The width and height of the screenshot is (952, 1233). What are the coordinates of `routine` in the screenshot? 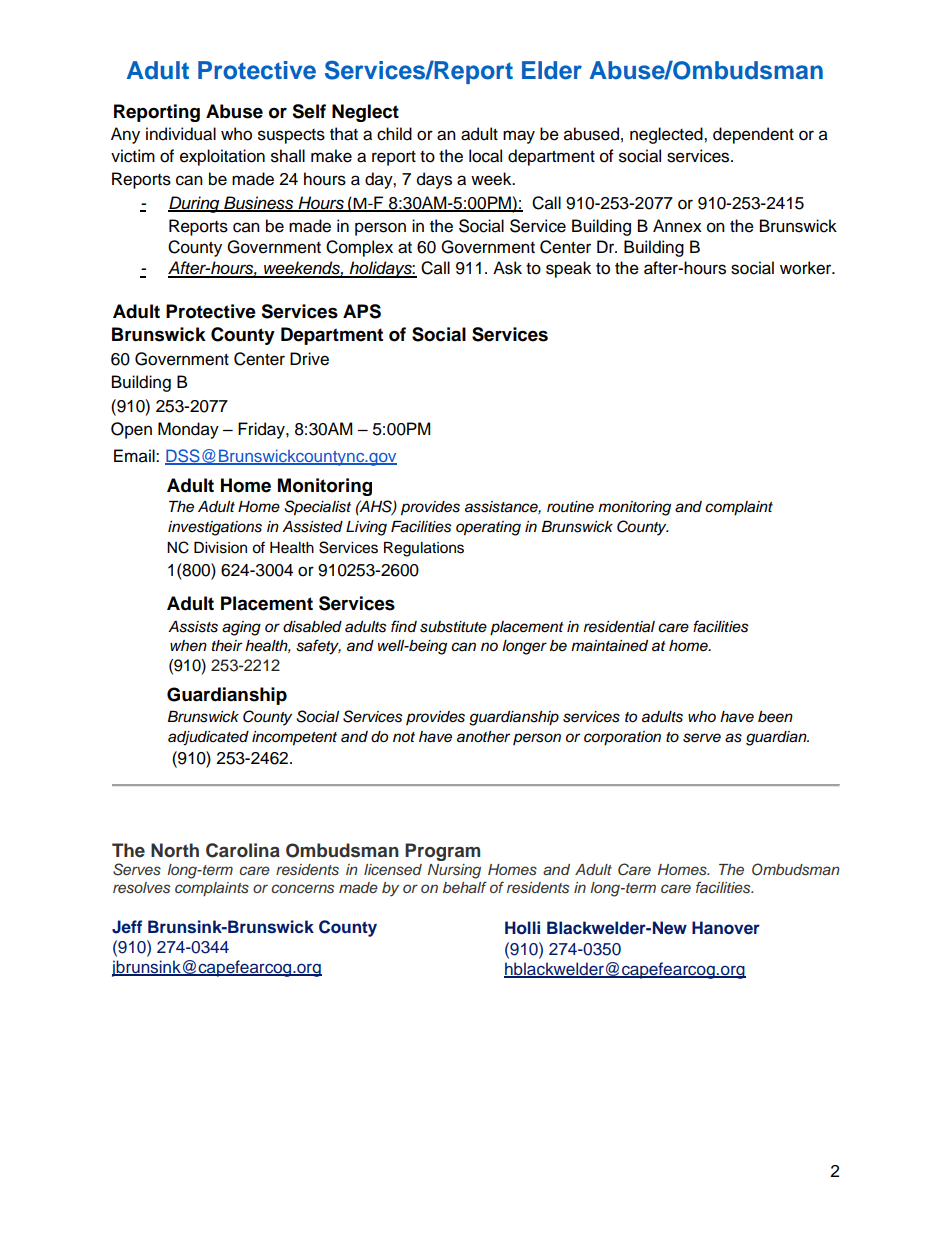 It's located at (570, 506).
